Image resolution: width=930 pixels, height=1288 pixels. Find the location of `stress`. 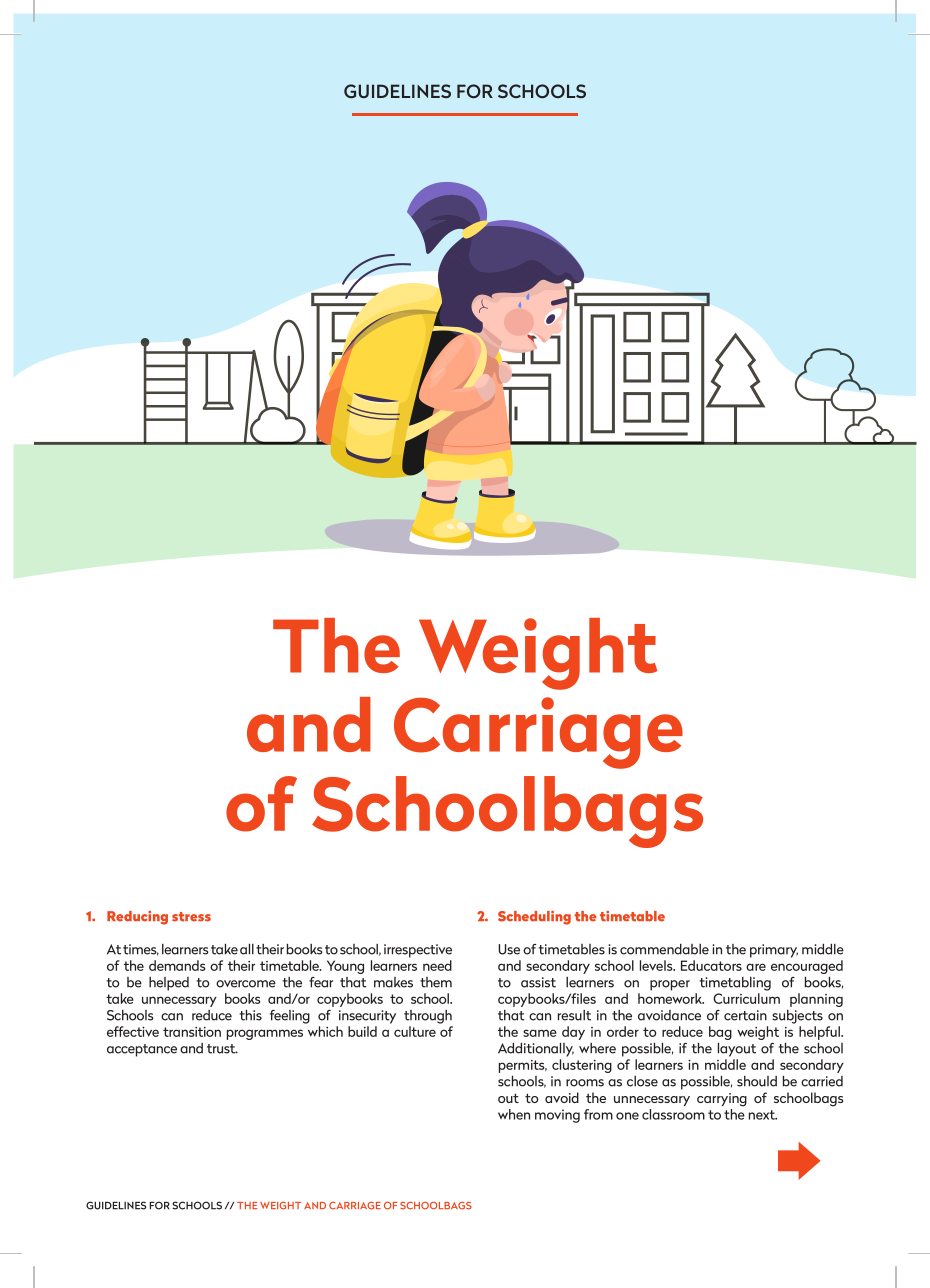

stress is located at coordinates (191, 917).
